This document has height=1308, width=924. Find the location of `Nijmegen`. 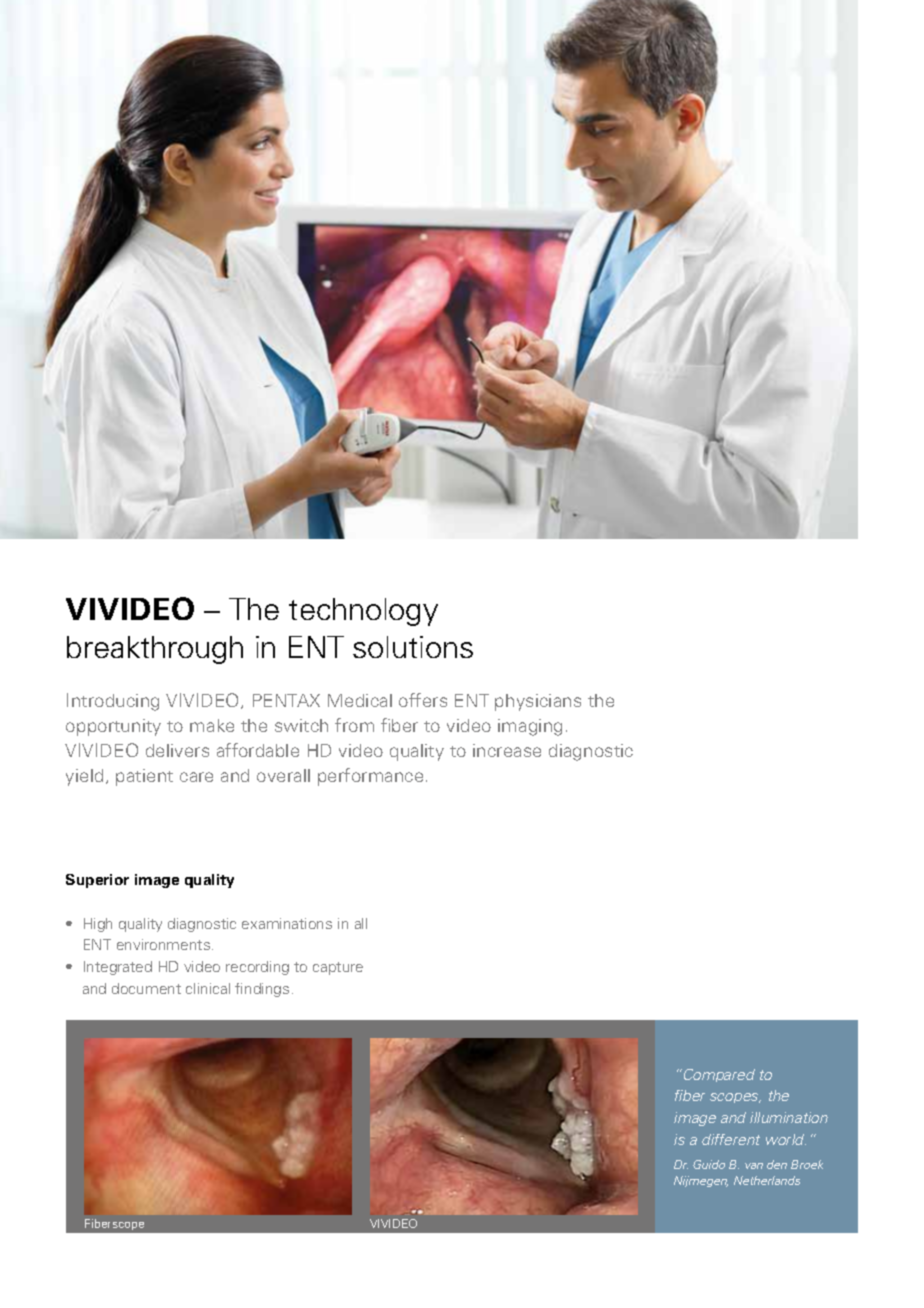

Nijmegen is located at coordinates (701, 1181).
